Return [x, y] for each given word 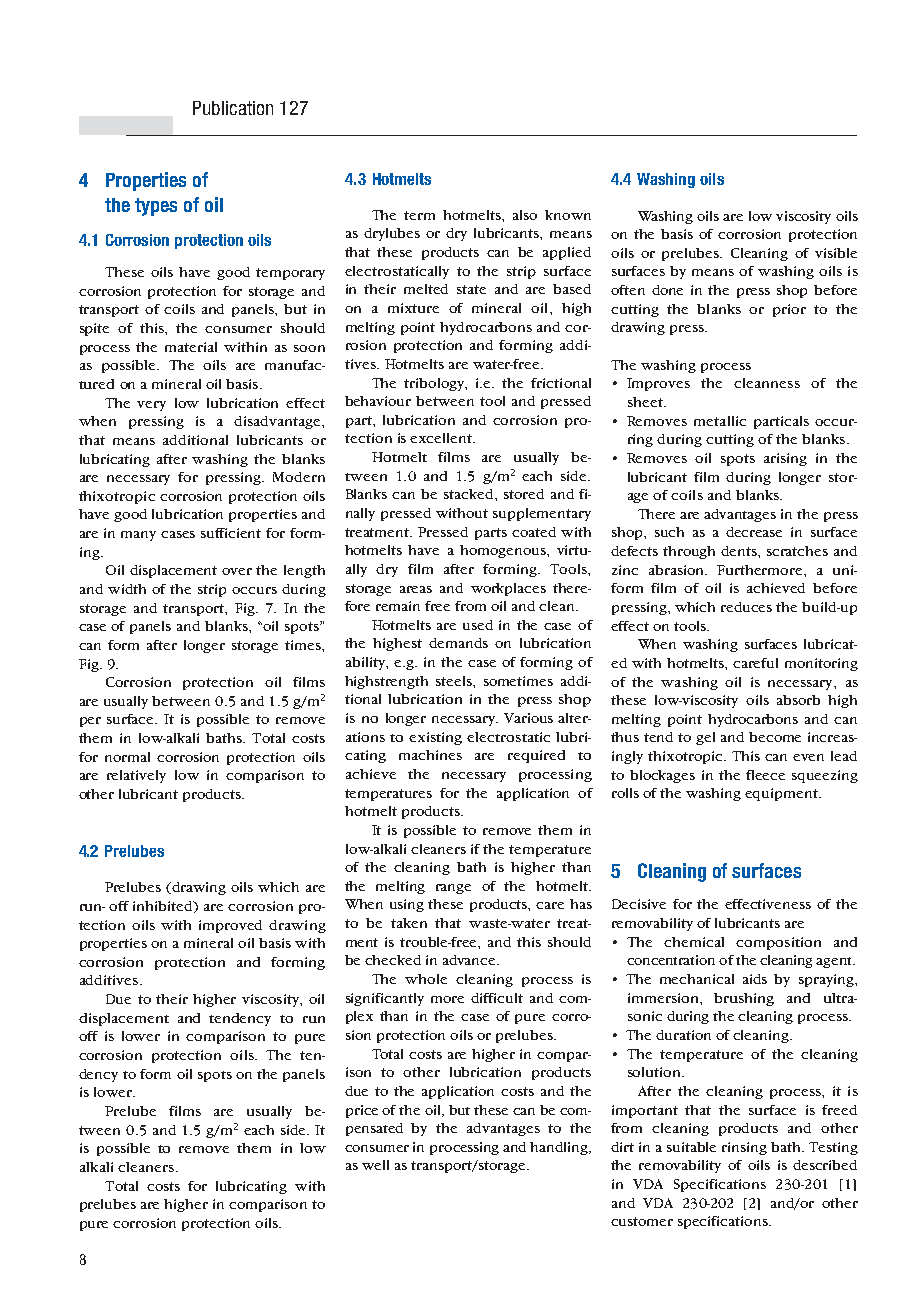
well [375, 1165]
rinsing [744, 1148]
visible [836, 253]
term [419, 215]
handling [560, 1148]
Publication [233, 108]
